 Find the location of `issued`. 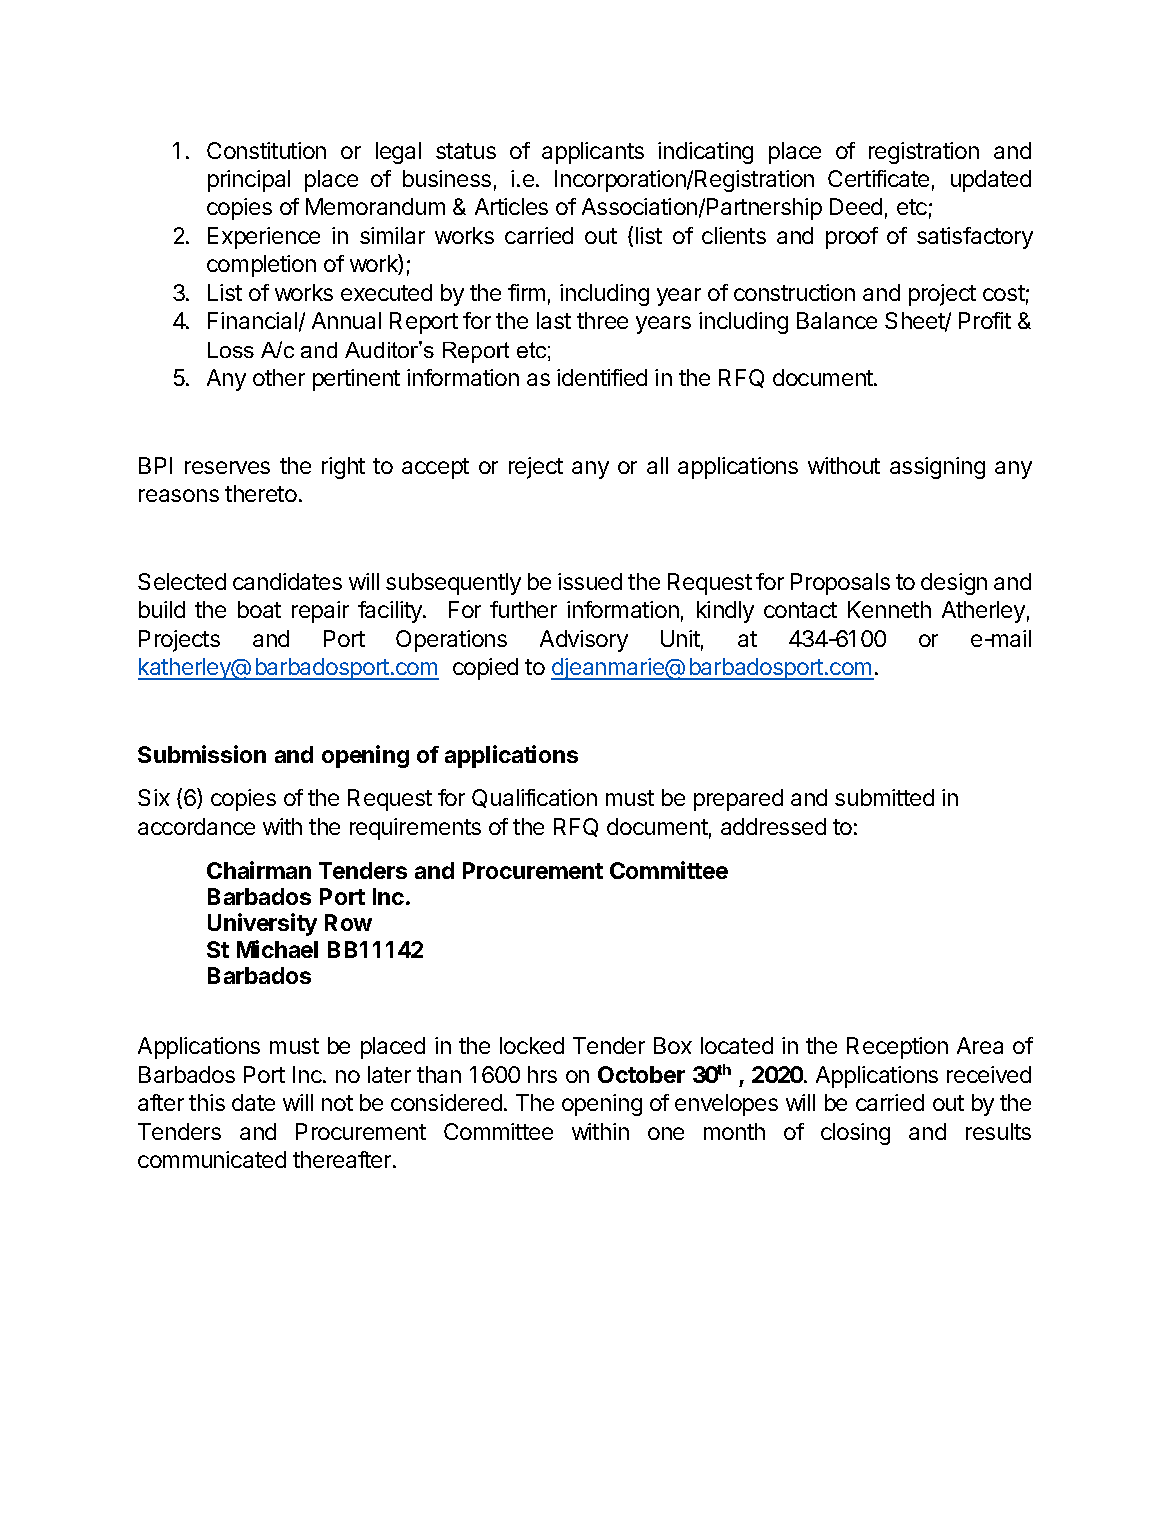

issued is located at coordinates (590, 581).
